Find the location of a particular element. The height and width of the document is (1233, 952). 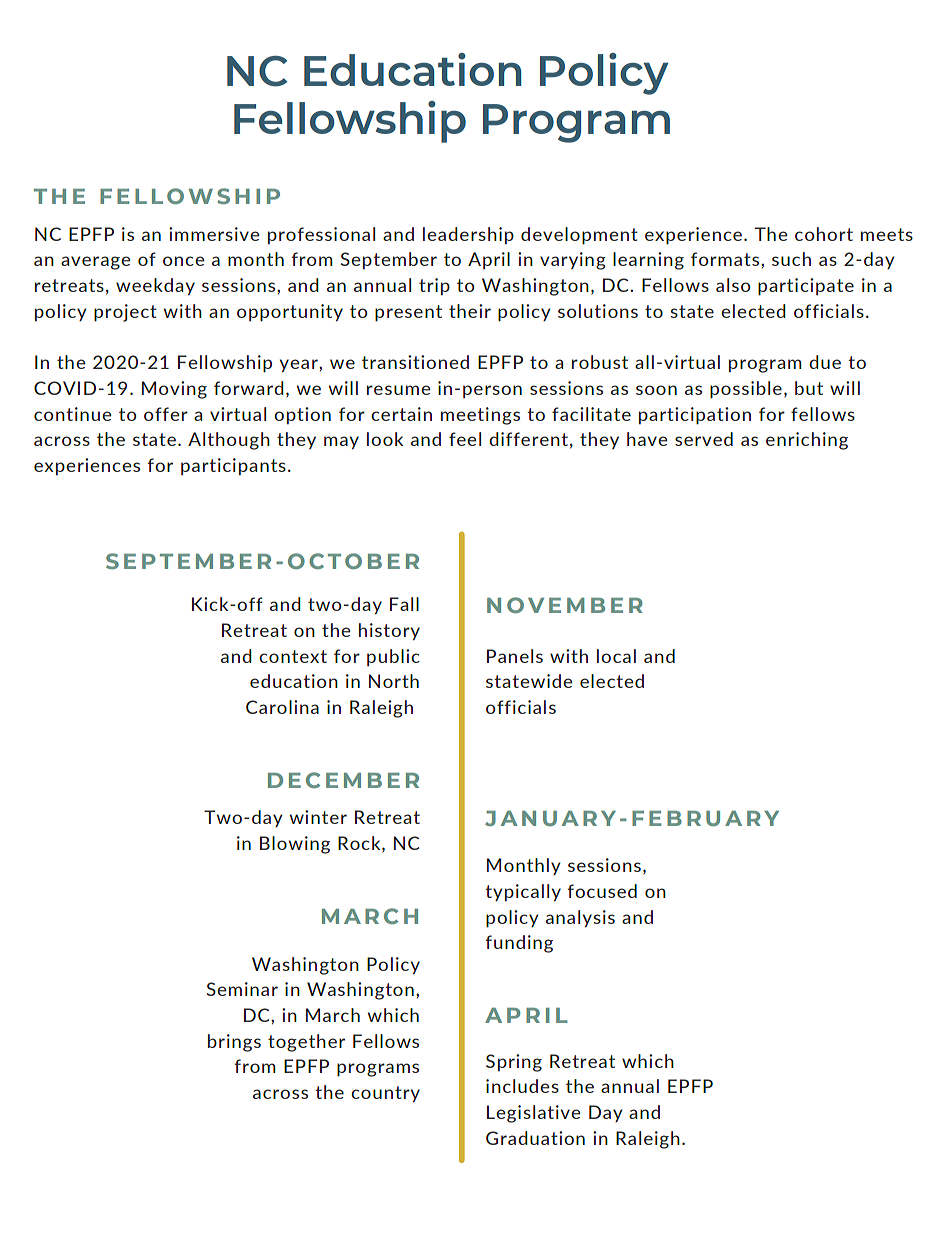

Legislative is located at coordinates (534, 1114).
